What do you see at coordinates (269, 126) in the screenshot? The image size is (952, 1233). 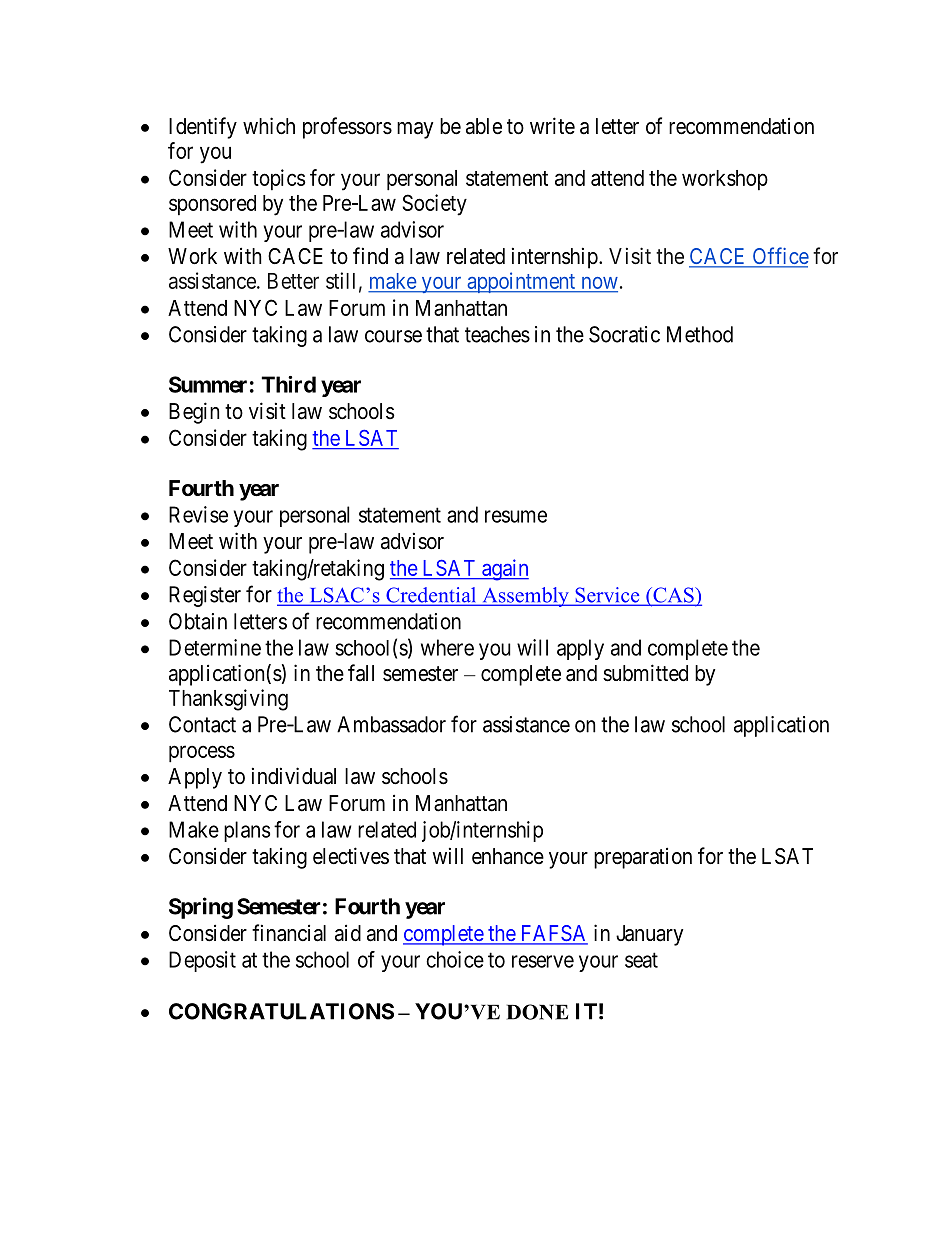 I see `which` at bounding box center [269, 126].
